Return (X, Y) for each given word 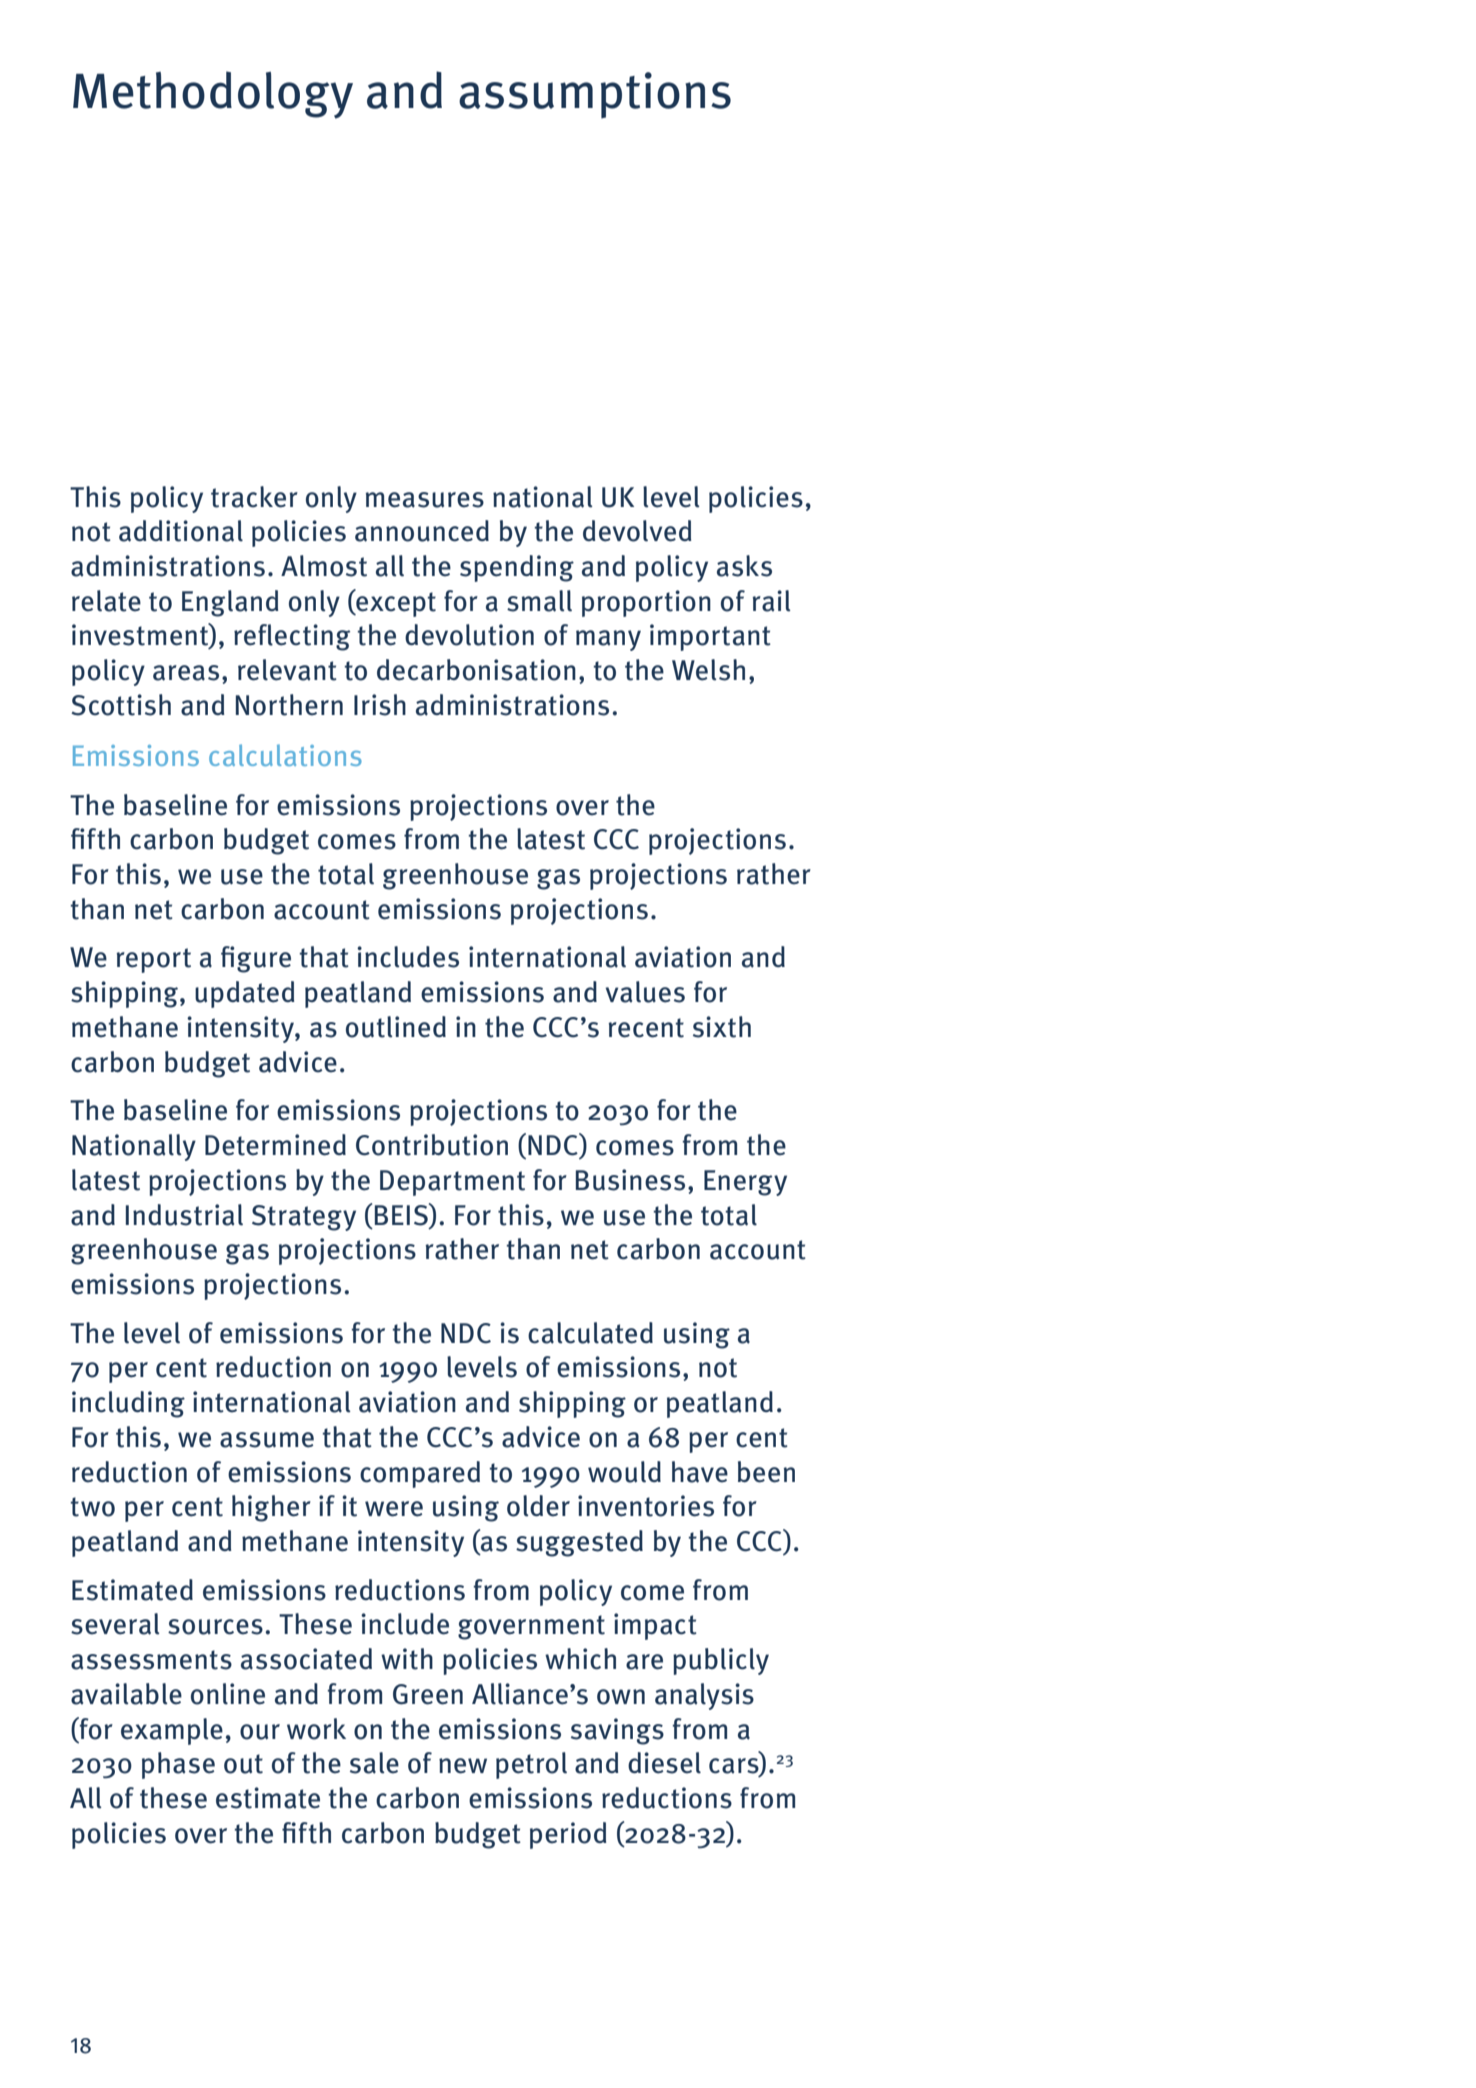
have (700, 1472)
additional (181, 531)
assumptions (595, 95)
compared (420, 1474)
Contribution (432, 1145)
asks (744, 566)
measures (425, 500)
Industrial (184, 1215)
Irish (380, 705)
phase (178, 1765)
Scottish (121, 705)
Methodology (213, 95)
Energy (745, 1183)
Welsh (708, 670)
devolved (637, 531)
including (128, 1404)
